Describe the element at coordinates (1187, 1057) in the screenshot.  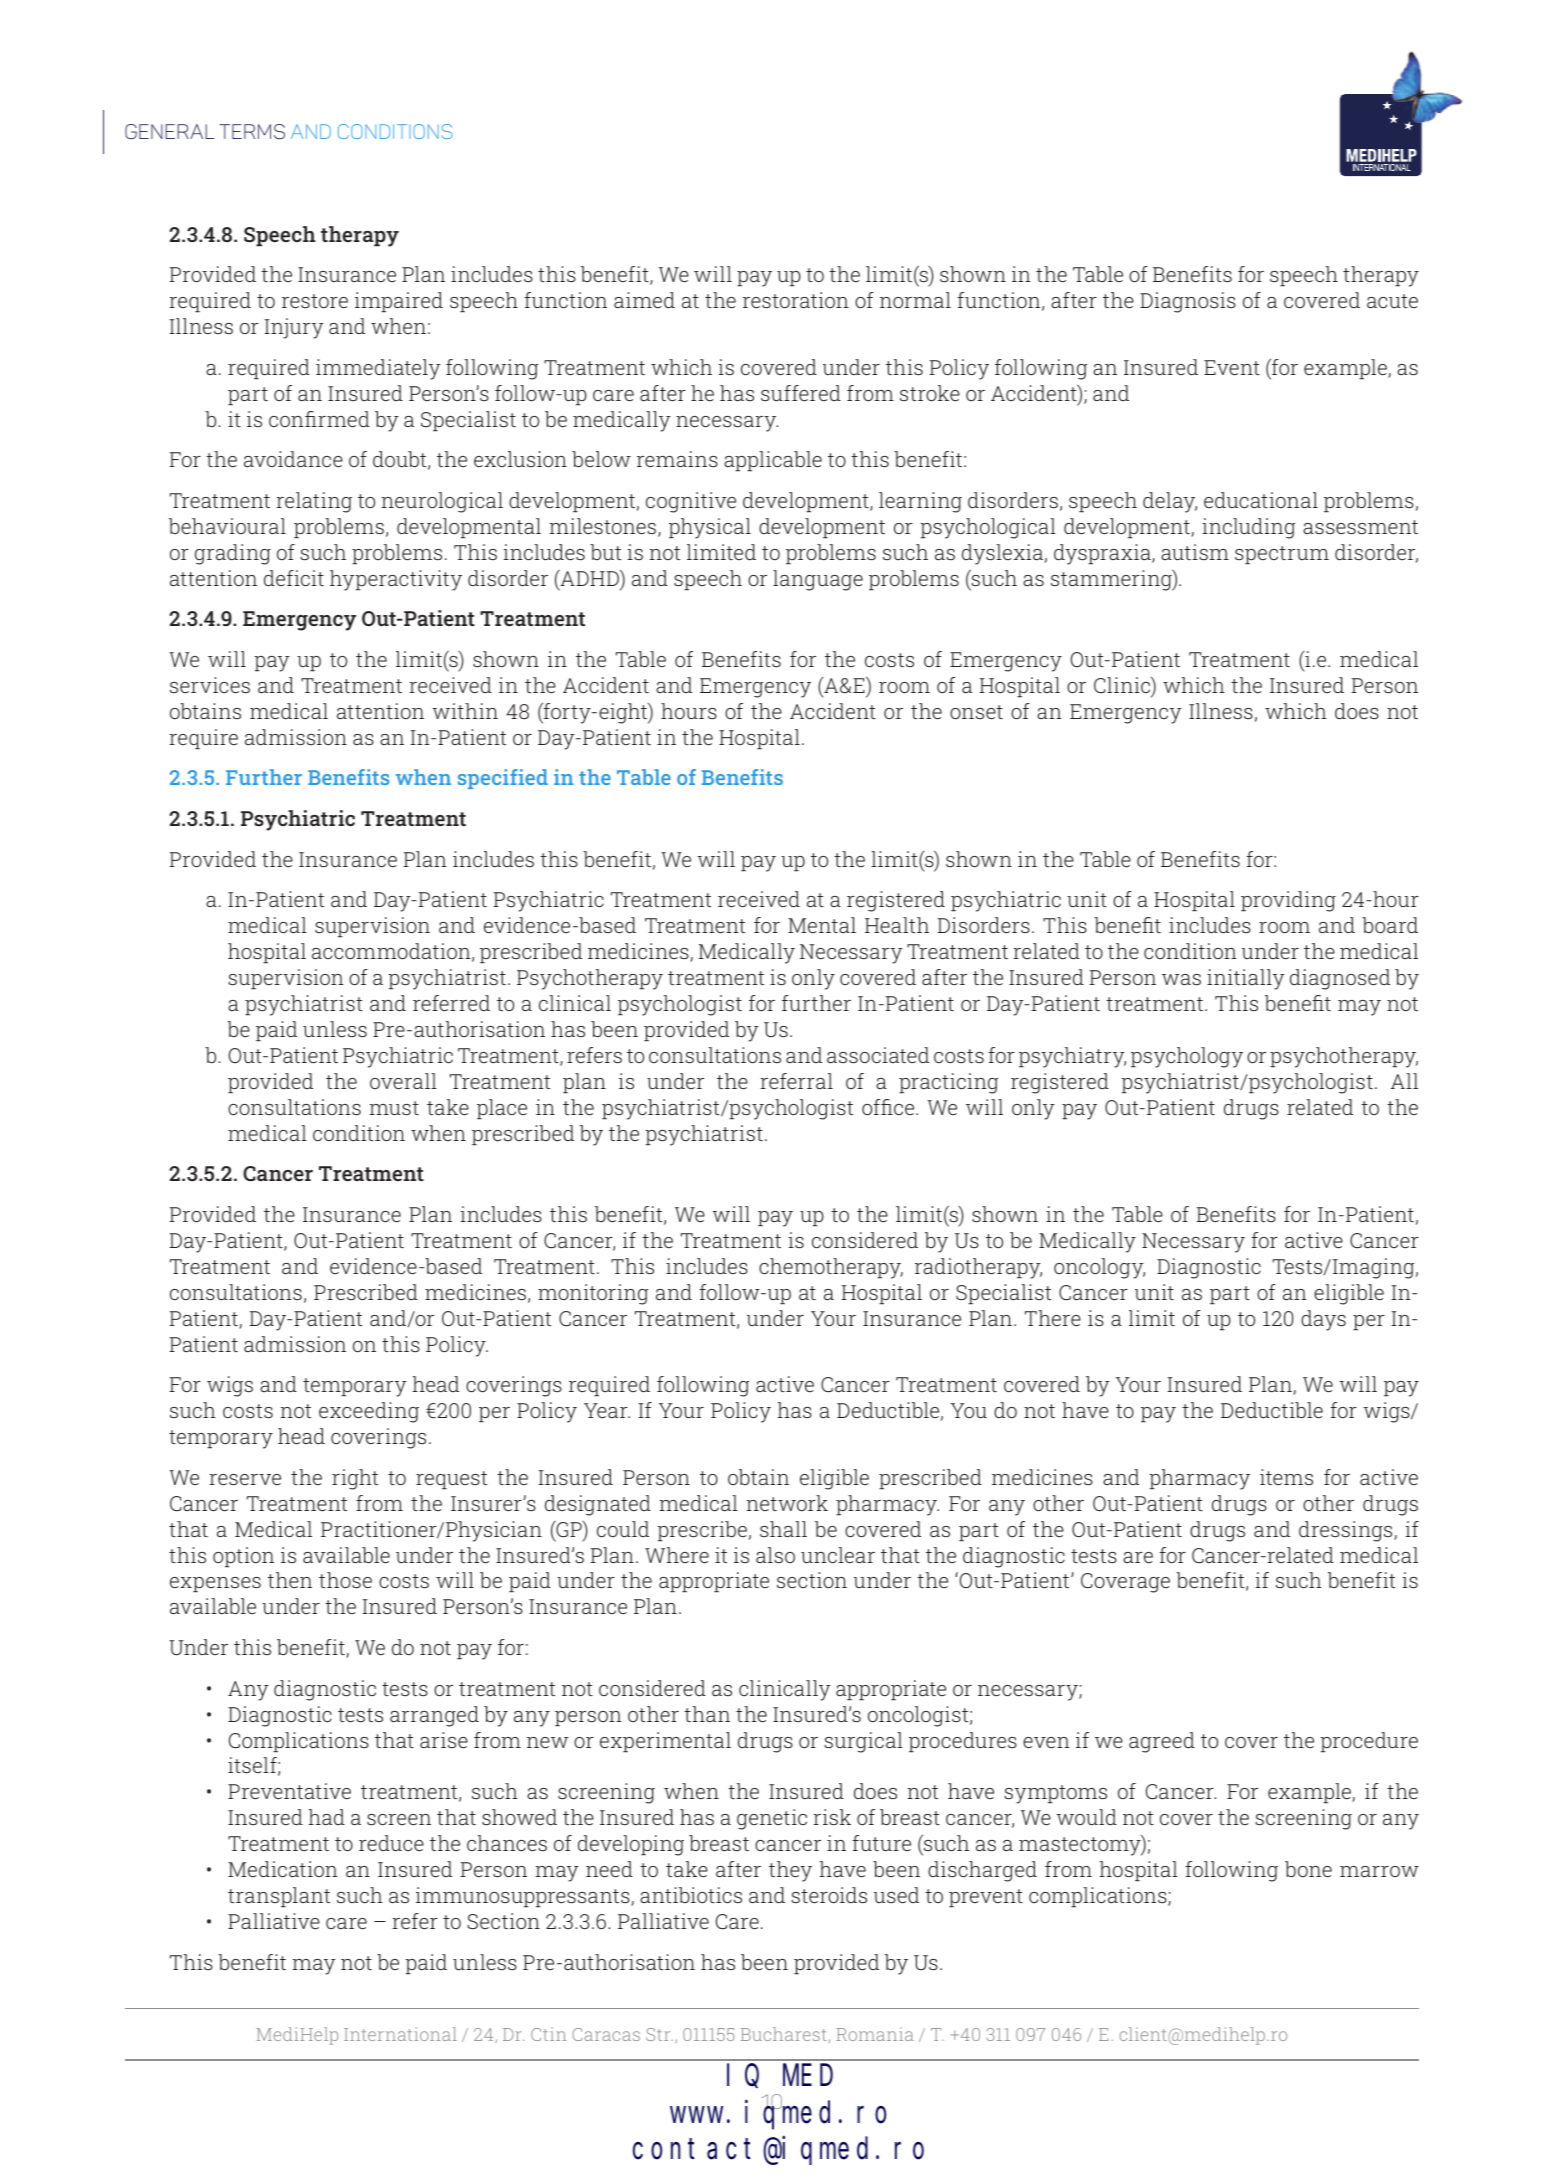
I see `psychology` at that location.
